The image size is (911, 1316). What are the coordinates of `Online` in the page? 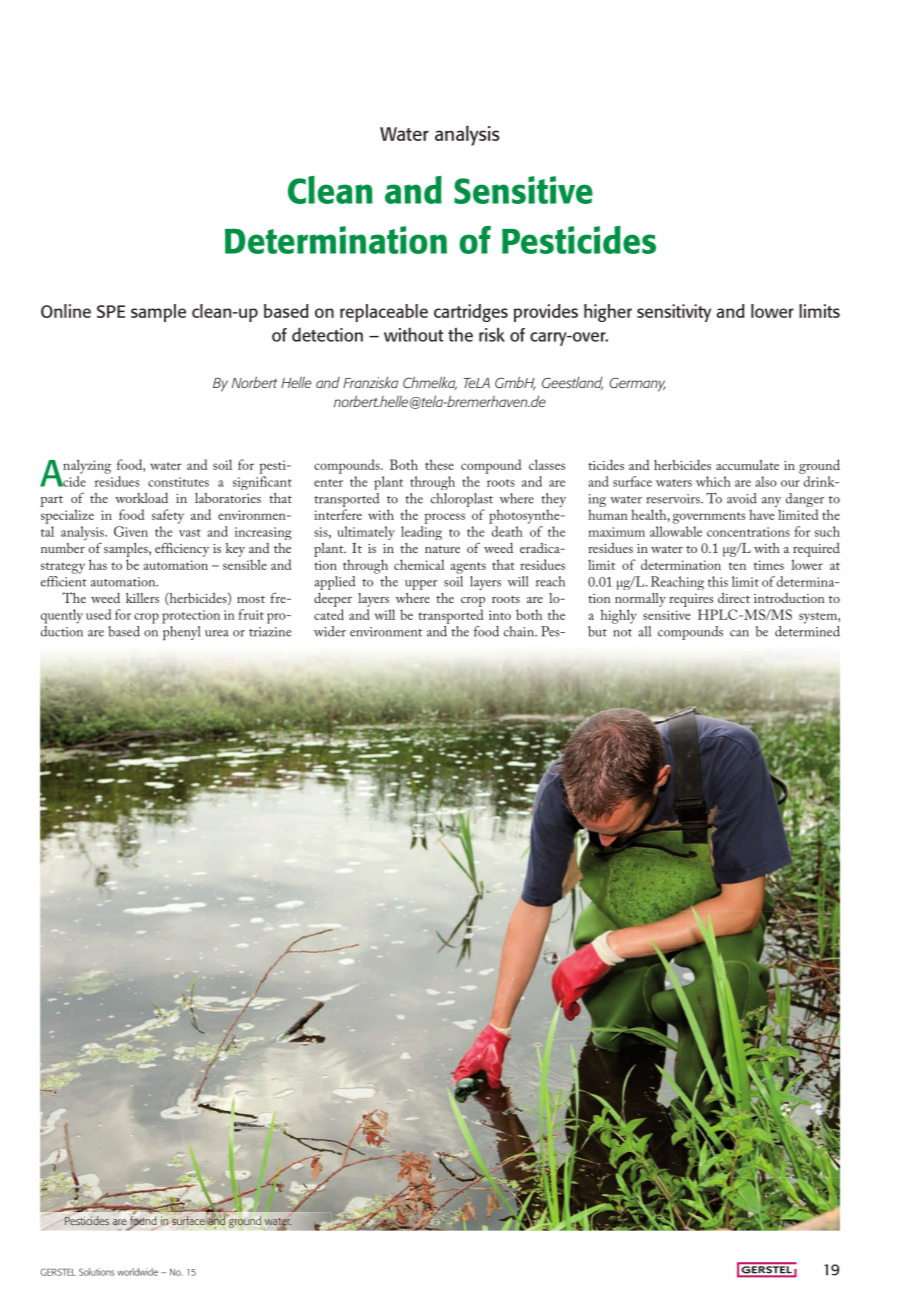 It's located at (66, 311).
